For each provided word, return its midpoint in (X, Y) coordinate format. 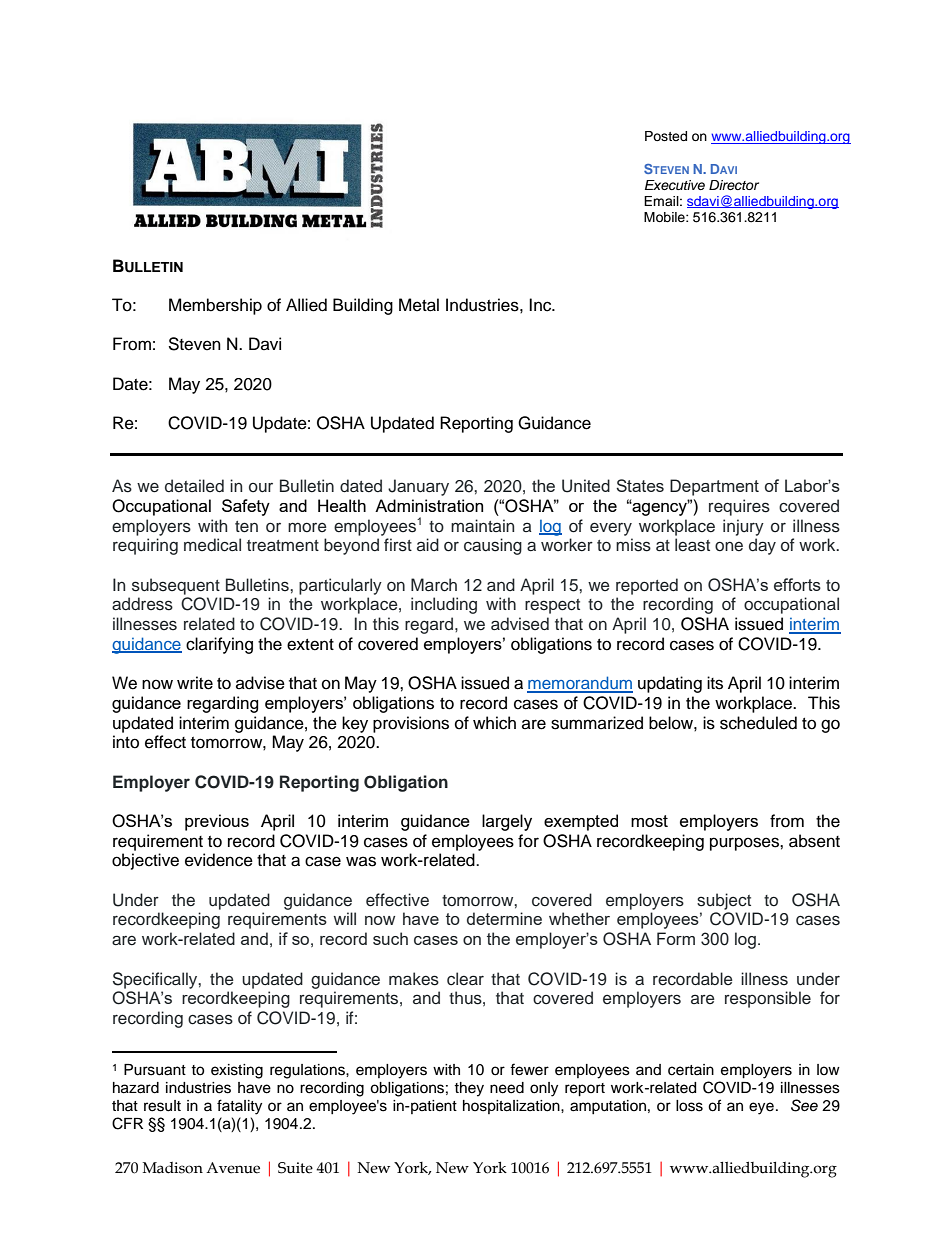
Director (734, 185)
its (715, 683)
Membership (215, 306)
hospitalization (512, 1107)
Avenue (233, 1168)
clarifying (219, 645)
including (444, 605)
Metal (419, 305)
